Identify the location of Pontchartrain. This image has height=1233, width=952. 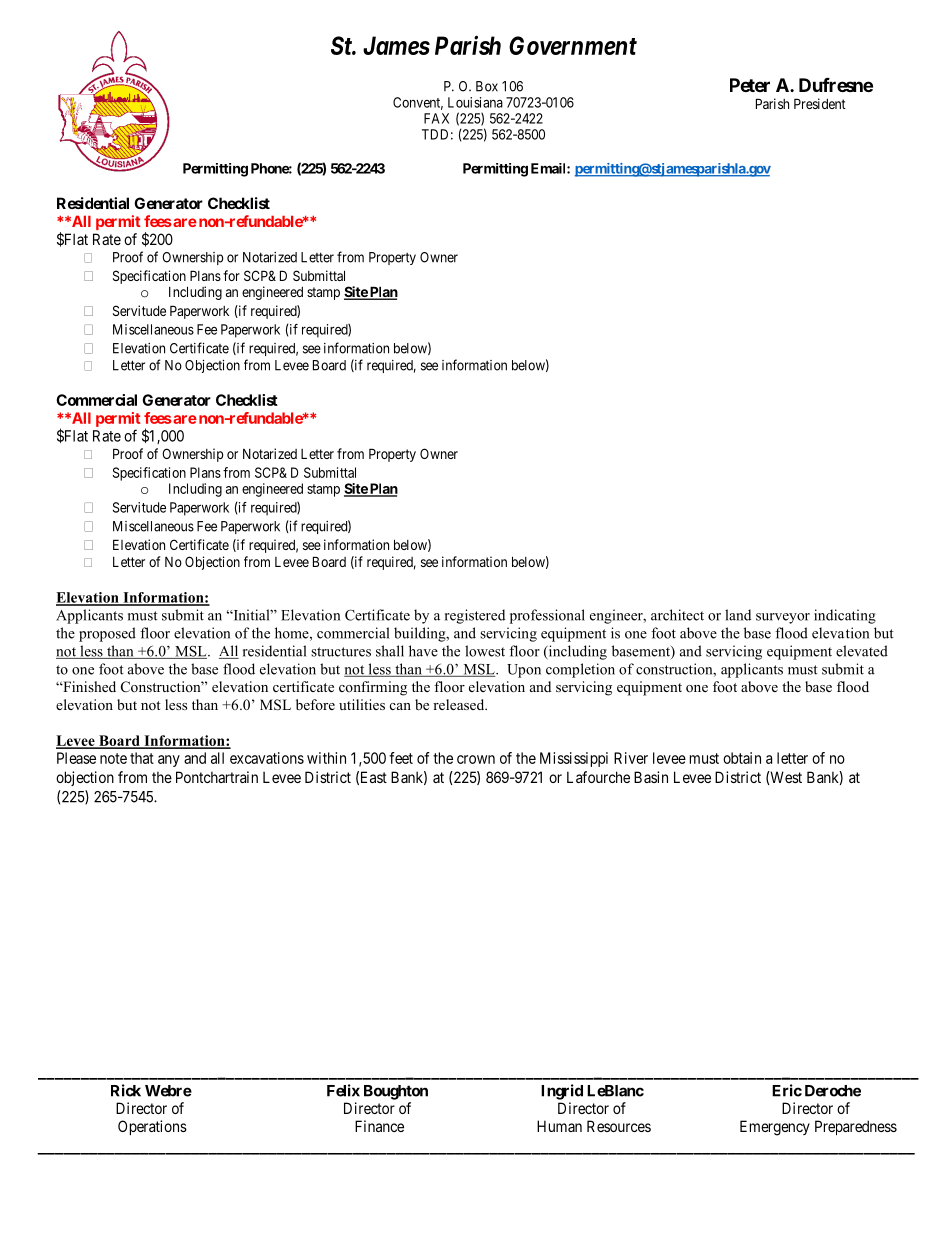
(217, 777).
